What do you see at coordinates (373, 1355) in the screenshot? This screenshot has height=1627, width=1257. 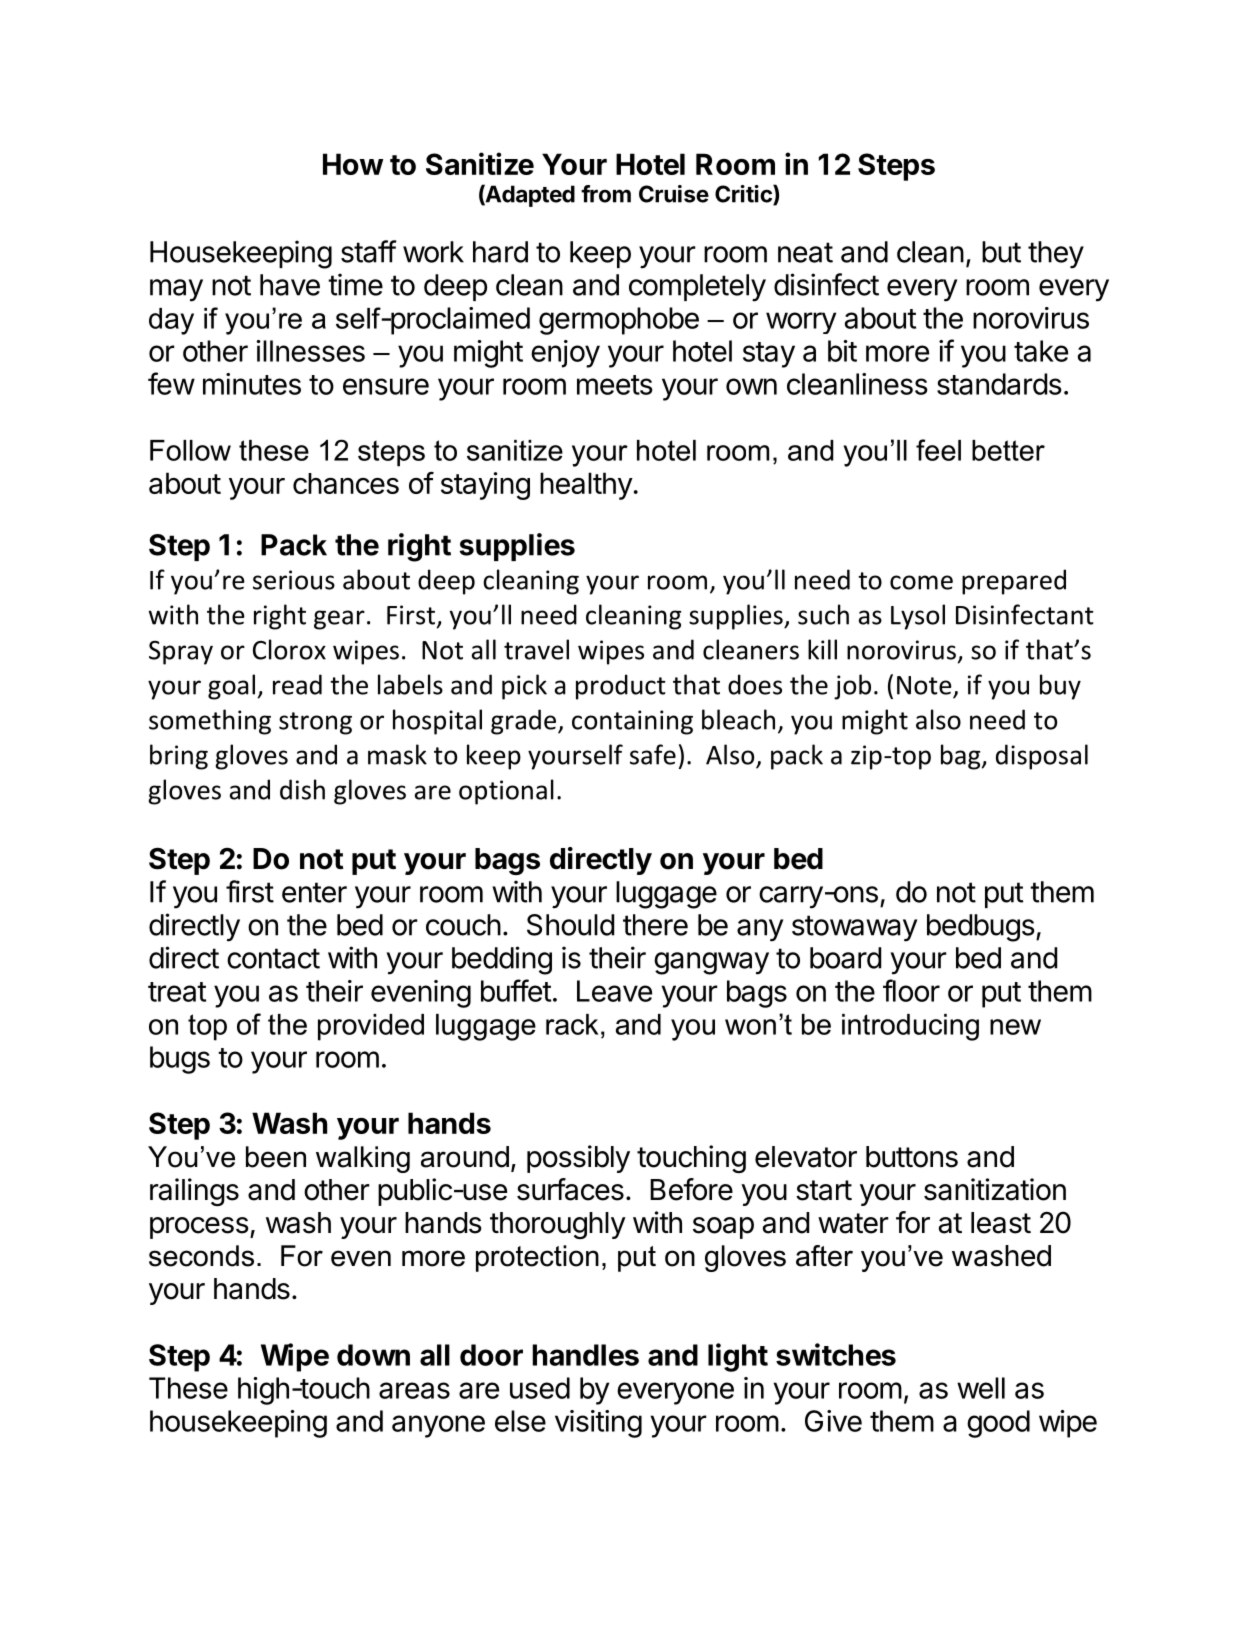 I see `down` at bounding box center [373, 1355].
